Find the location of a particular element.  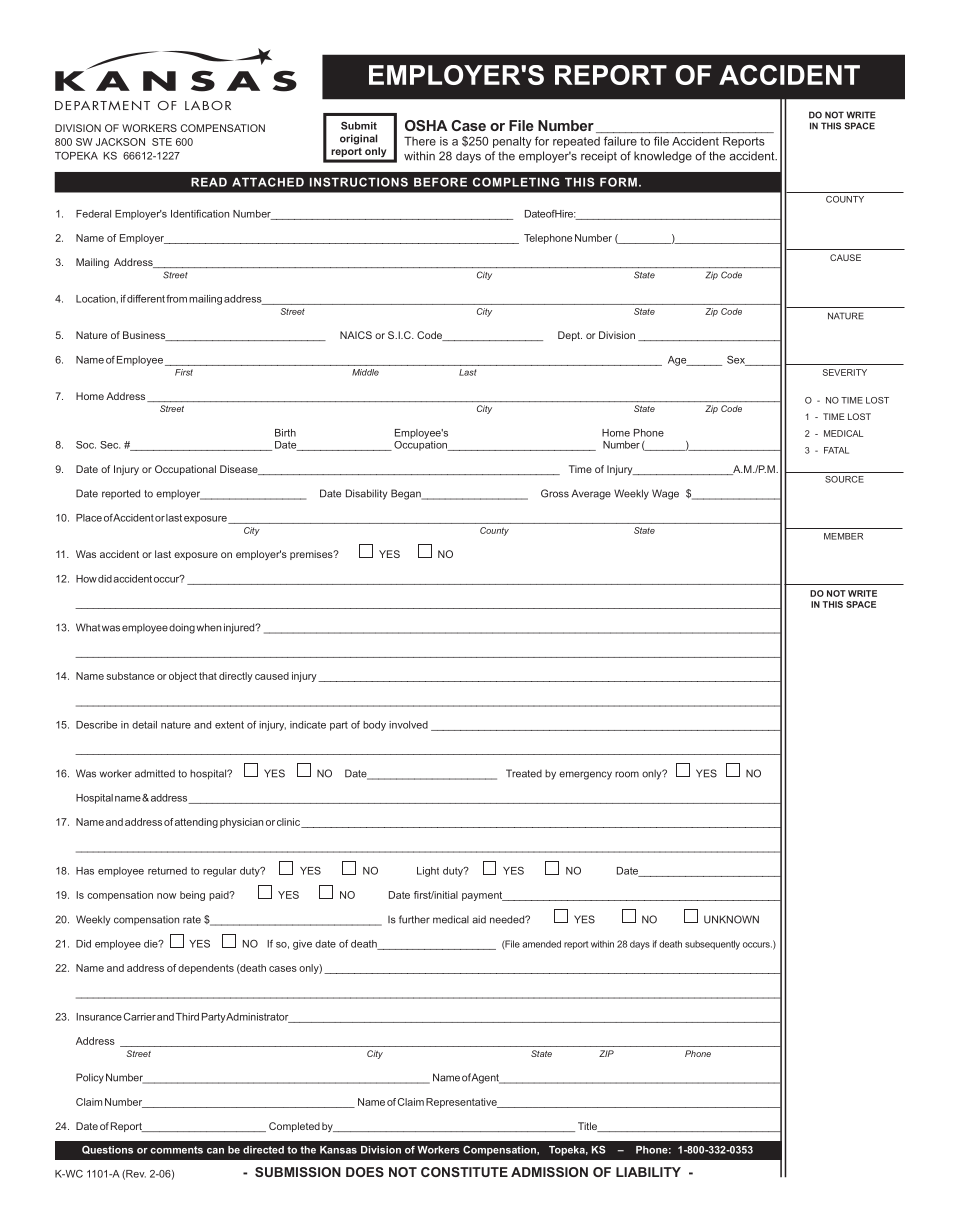

LIABILITY is located at coordinates (648, 1172).
